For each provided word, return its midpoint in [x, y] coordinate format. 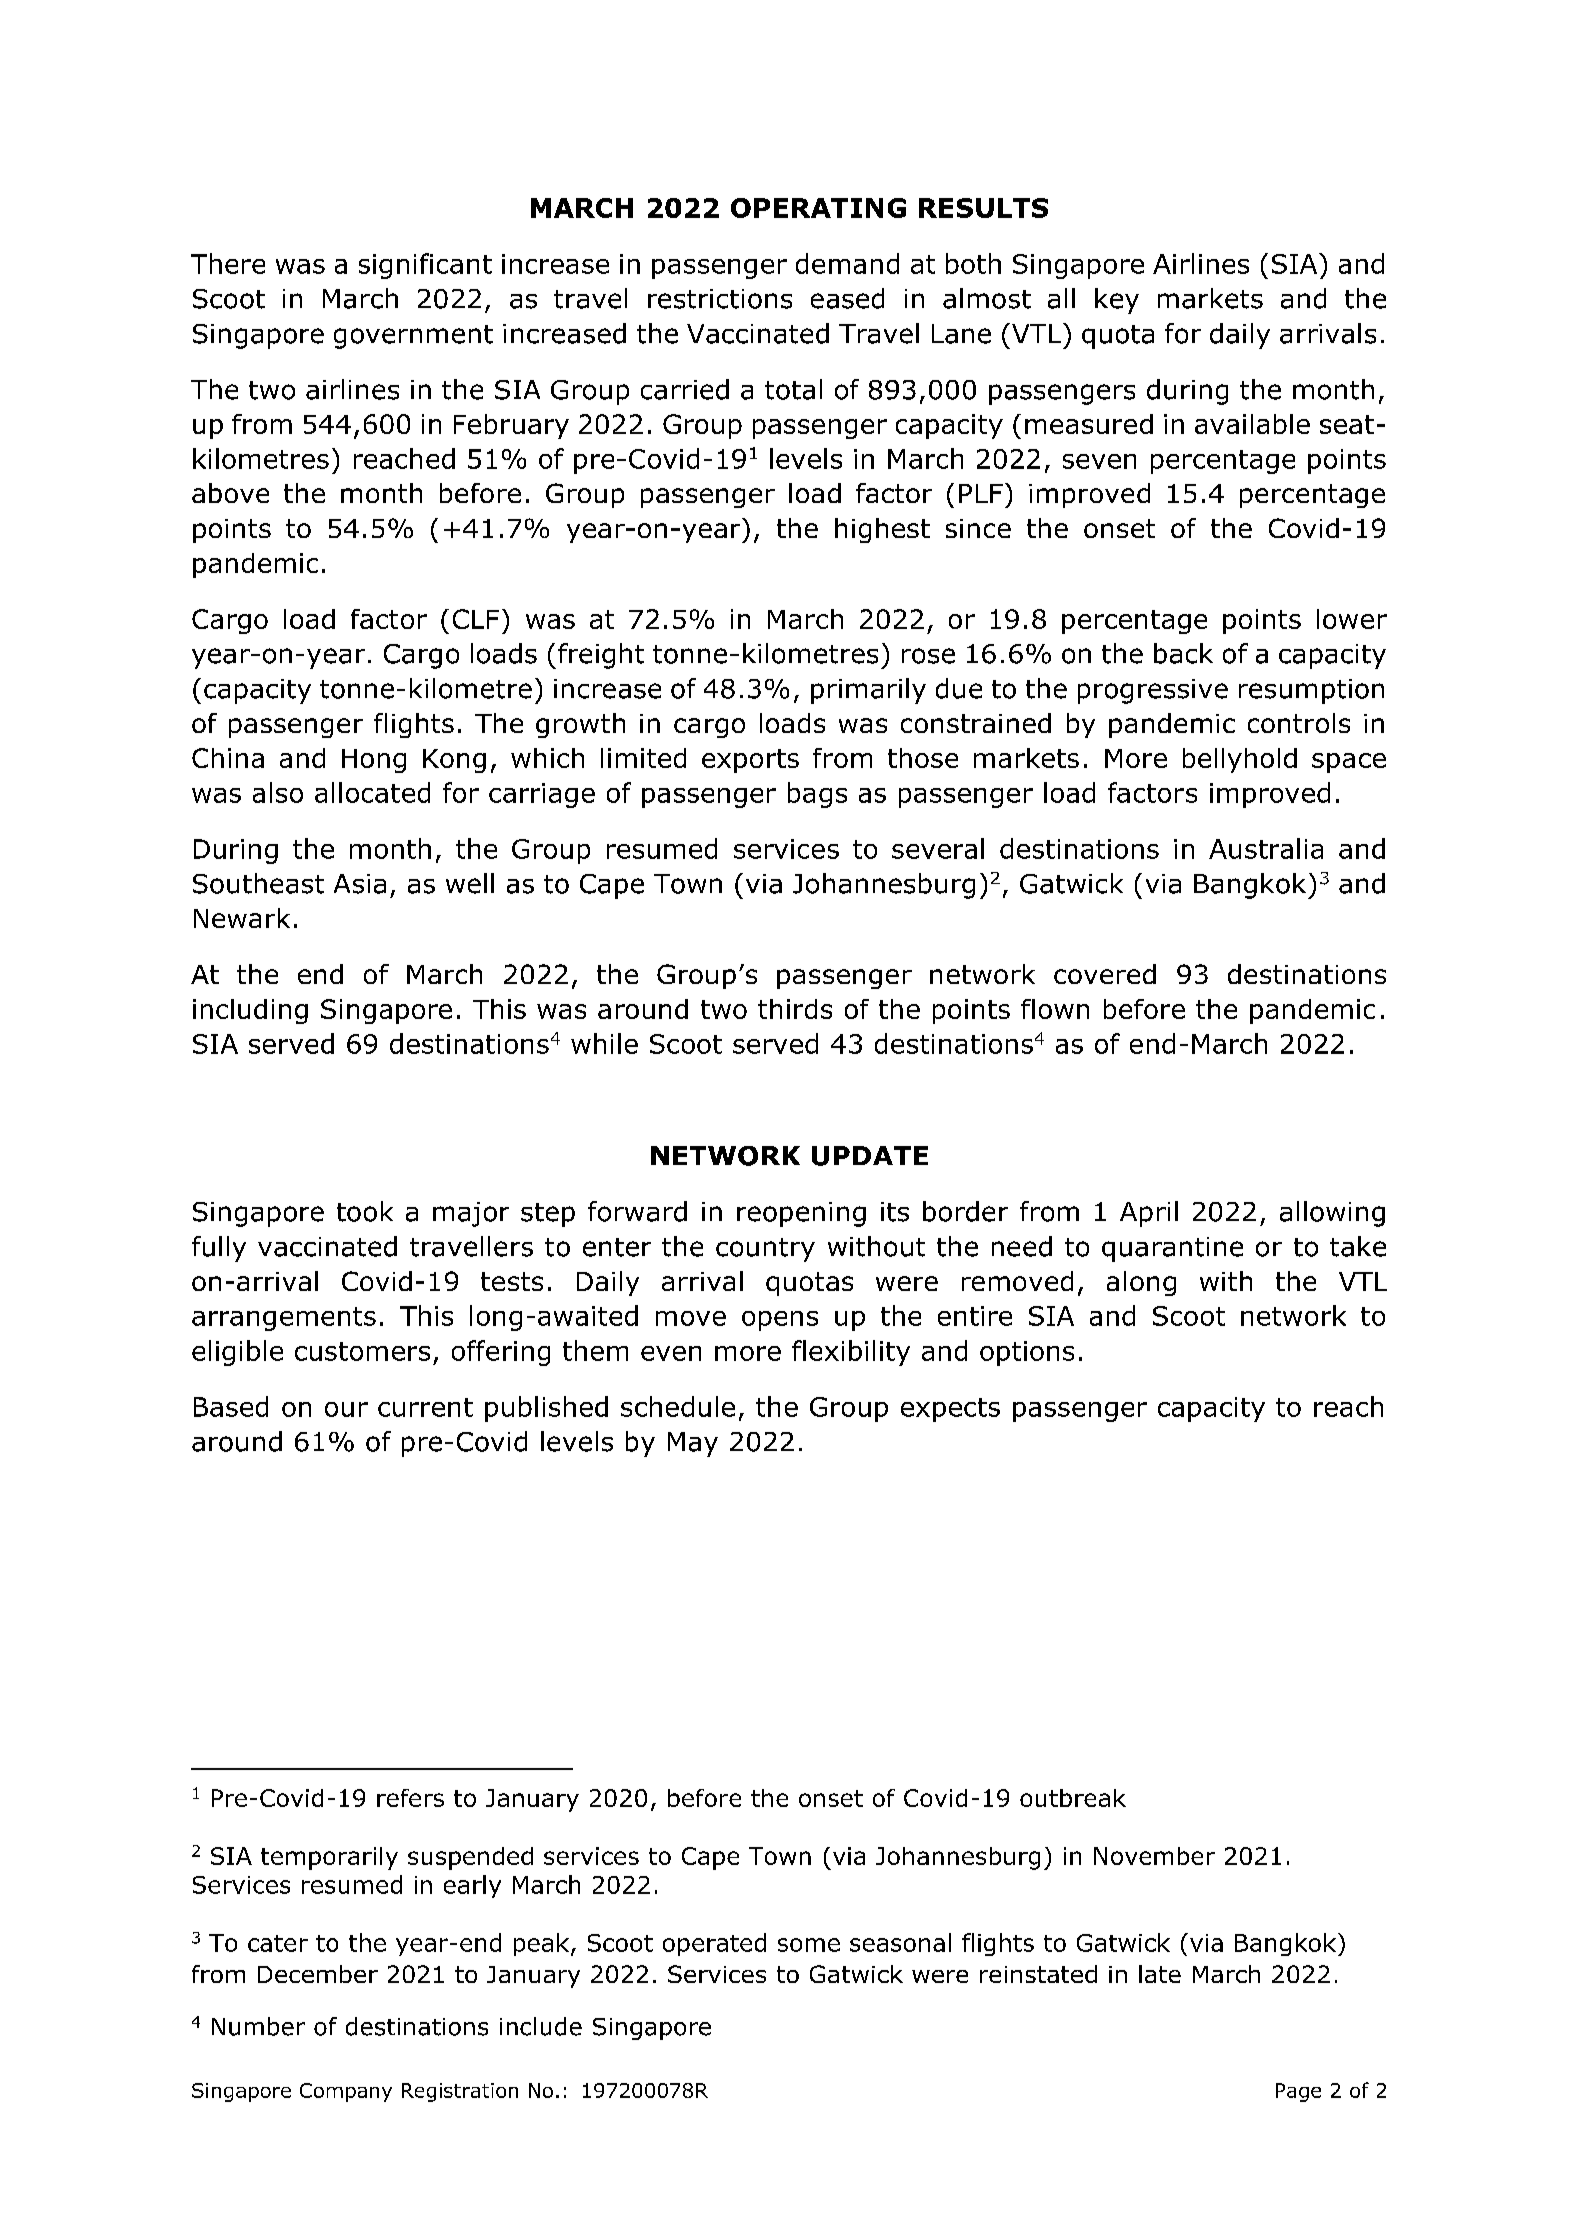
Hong [374, 761]
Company [346, 2092]
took [365, 1211]
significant [425, 266]
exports [750, 761]
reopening [801, 1214]
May [693, 1444]
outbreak [1073, 1798]
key [1117, 301]
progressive [1153, 691]
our [346, 1409]
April [1149, 1214]
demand [847, 263]
